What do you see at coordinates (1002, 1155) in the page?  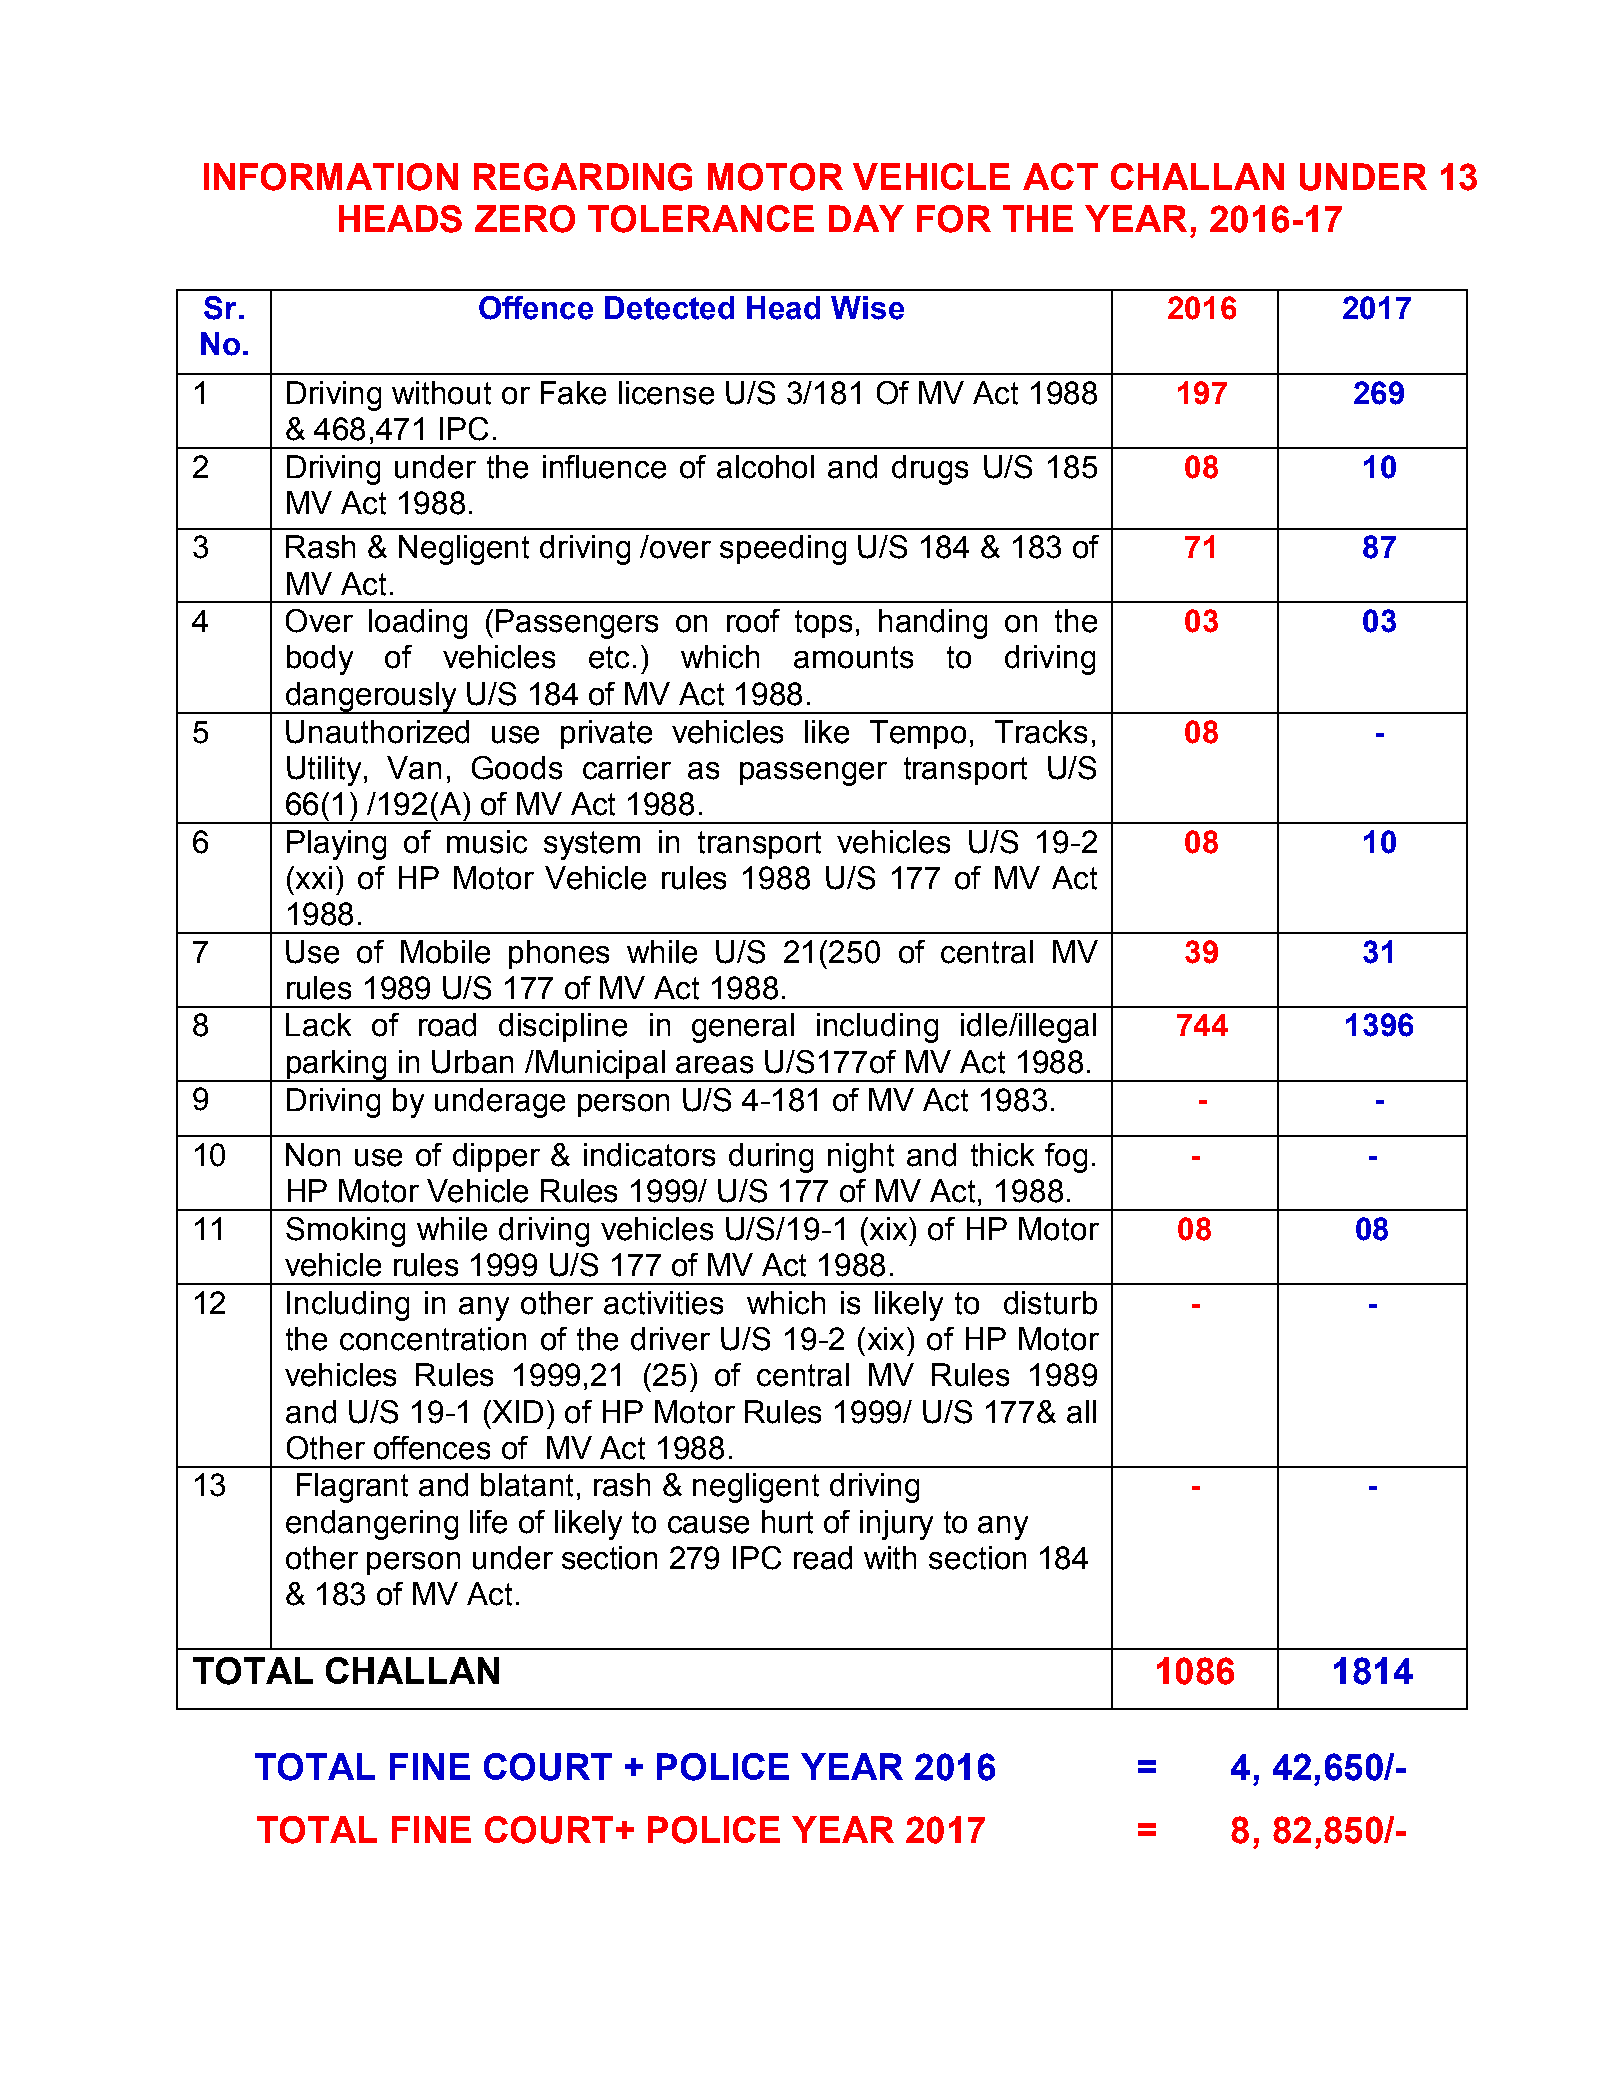 I see `thick` at bounding box center [1002, 1155].
